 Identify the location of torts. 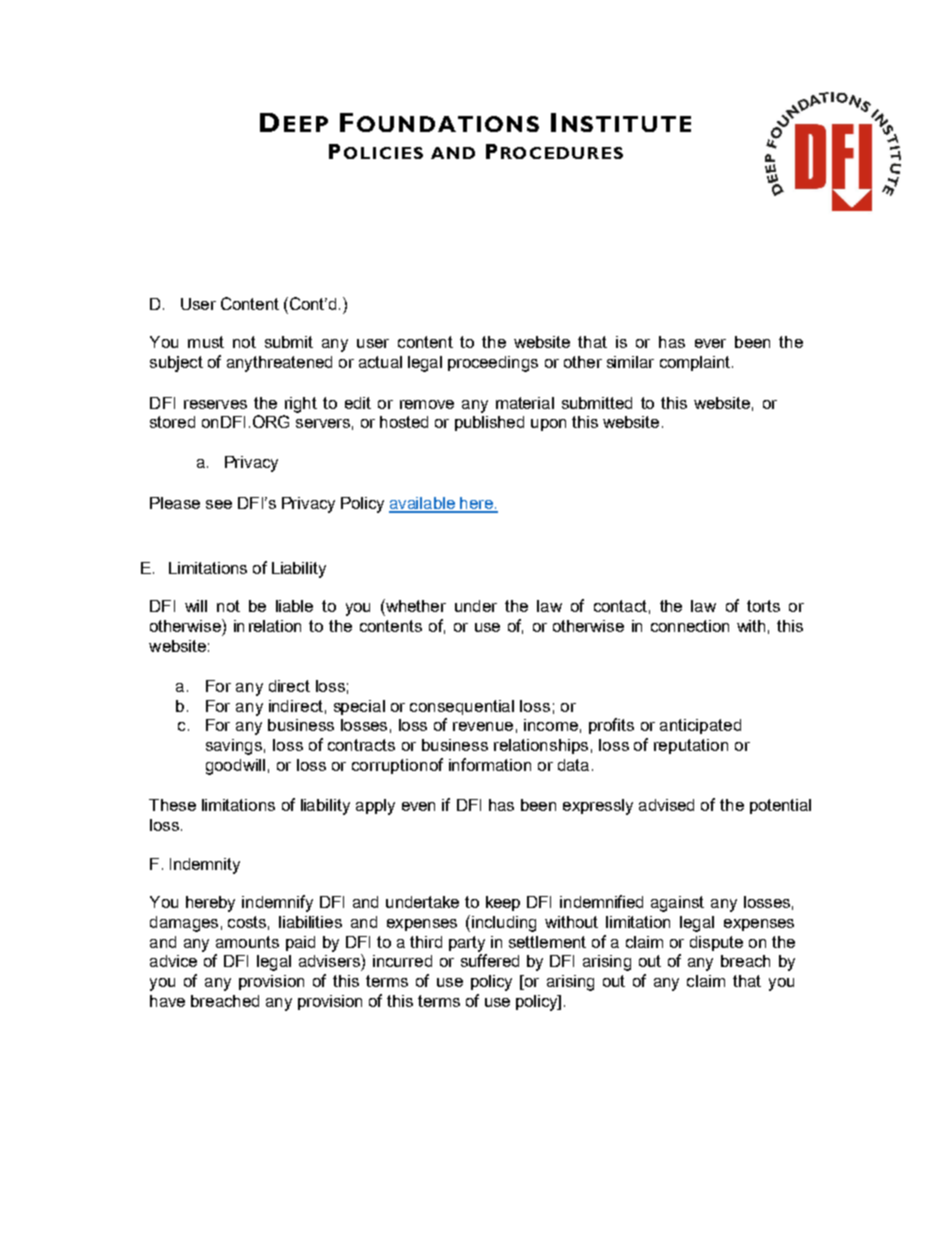
(763, 606).
